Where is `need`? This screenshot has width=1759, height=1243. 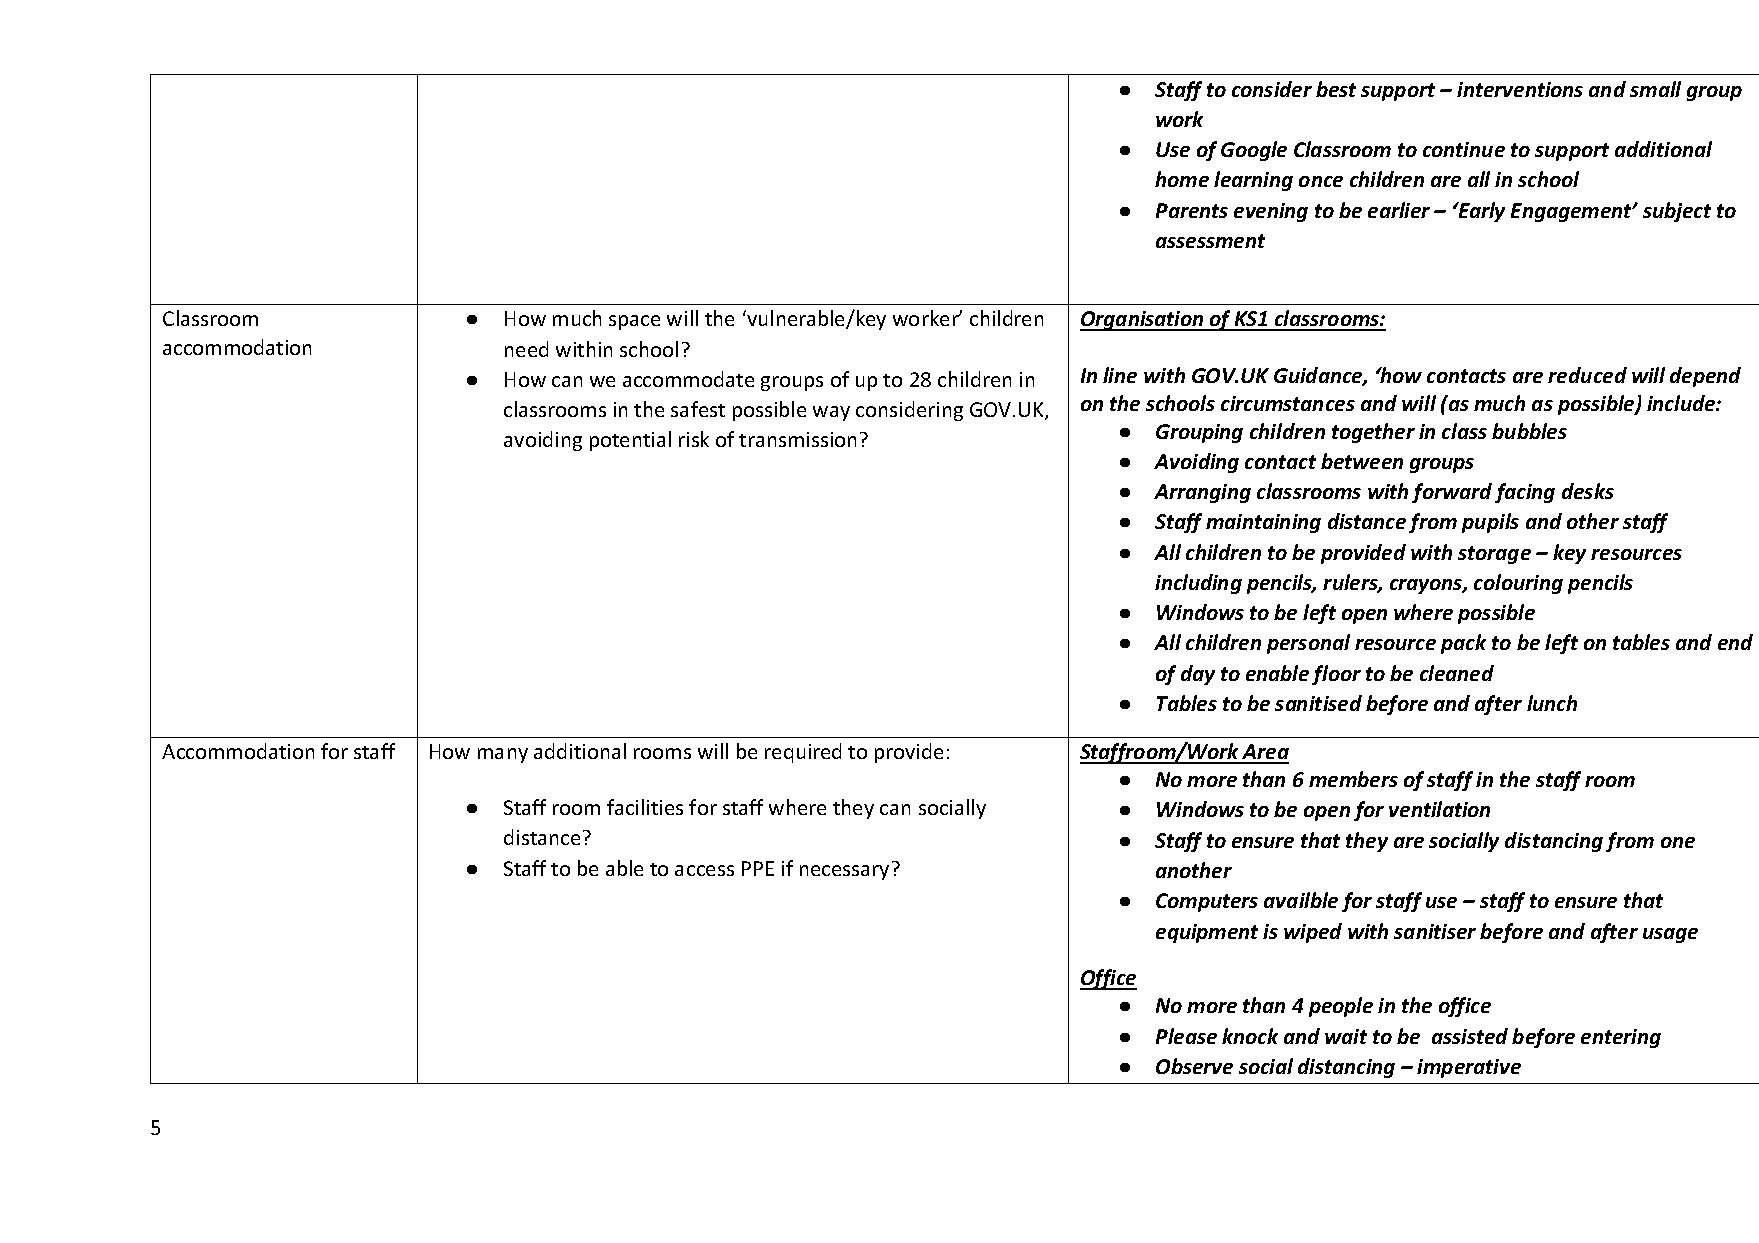 need is located at coordinates (526, 349).
